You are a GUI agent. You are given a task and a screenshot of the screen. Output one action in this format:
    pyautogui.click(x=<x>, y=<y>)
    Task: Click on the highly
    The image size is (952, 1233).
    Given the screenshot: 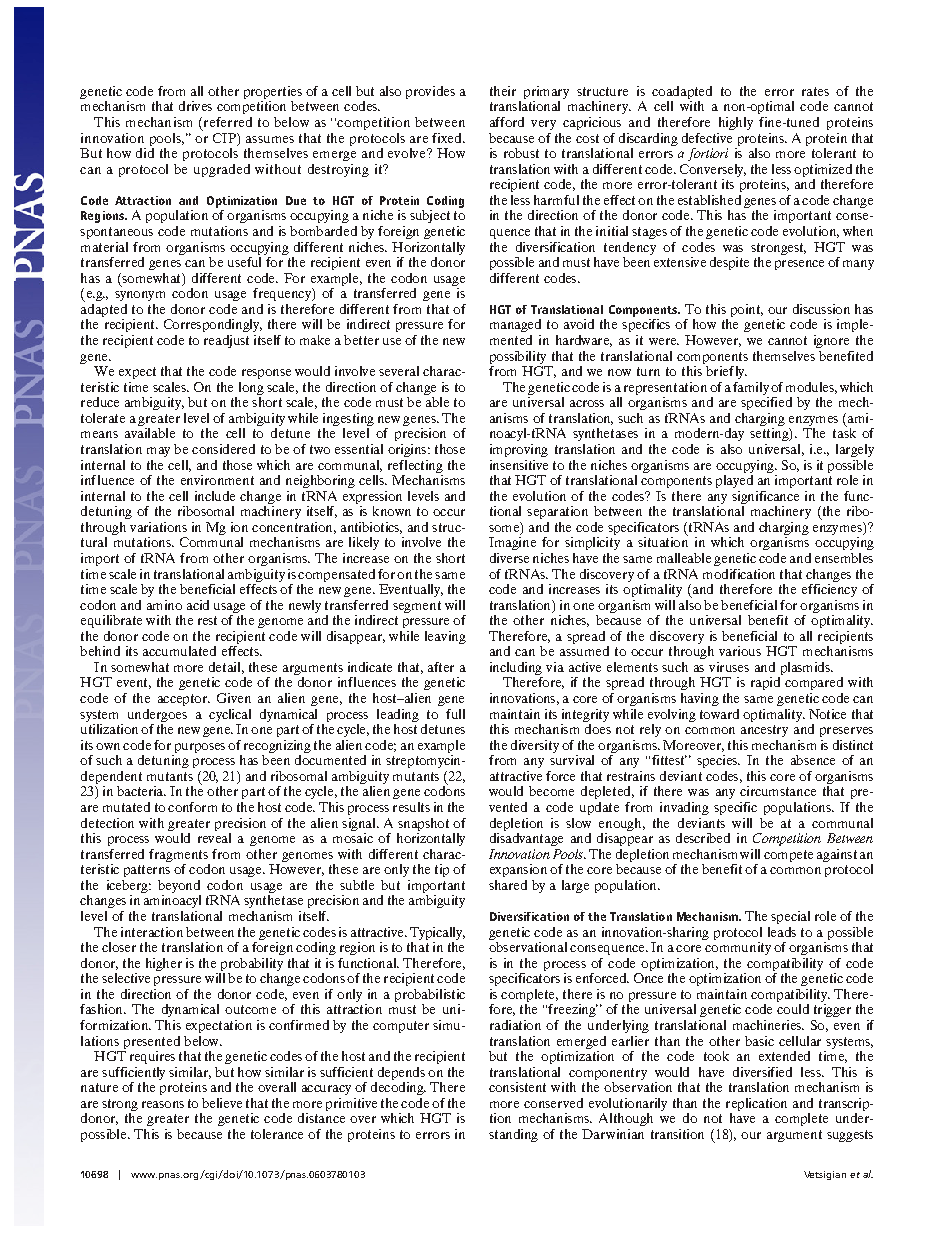 What is the action you would take?
    pyautogui.click(x=736, y=123)
